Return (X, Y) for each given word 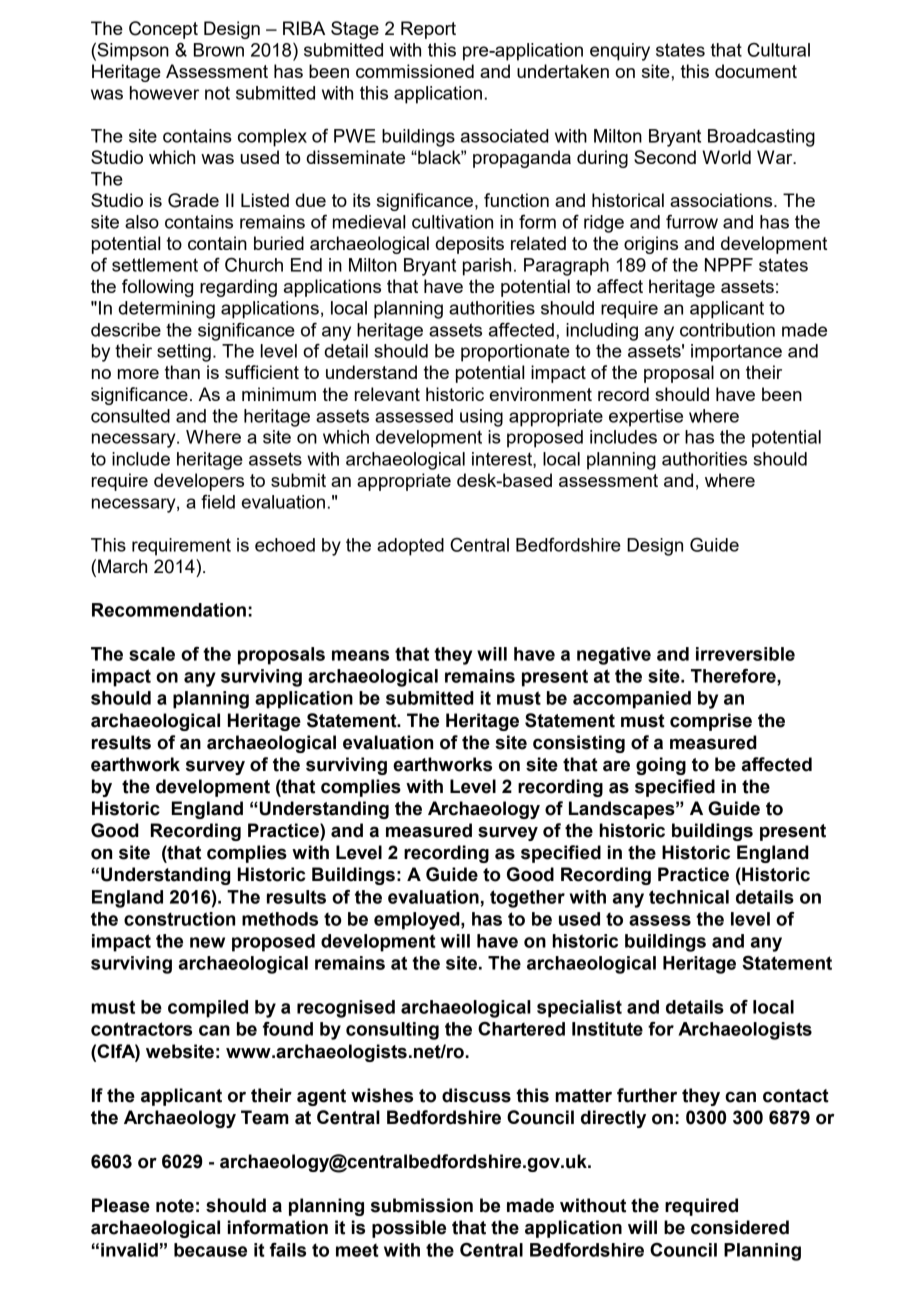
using (481, 418)
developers (199, 482)
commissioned (415, 71)
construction (179, 919)
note (175, 1206)
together (527, 899)
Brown (219, 50)
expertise (646, 418)
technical (689, 897)
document (756, 71)
